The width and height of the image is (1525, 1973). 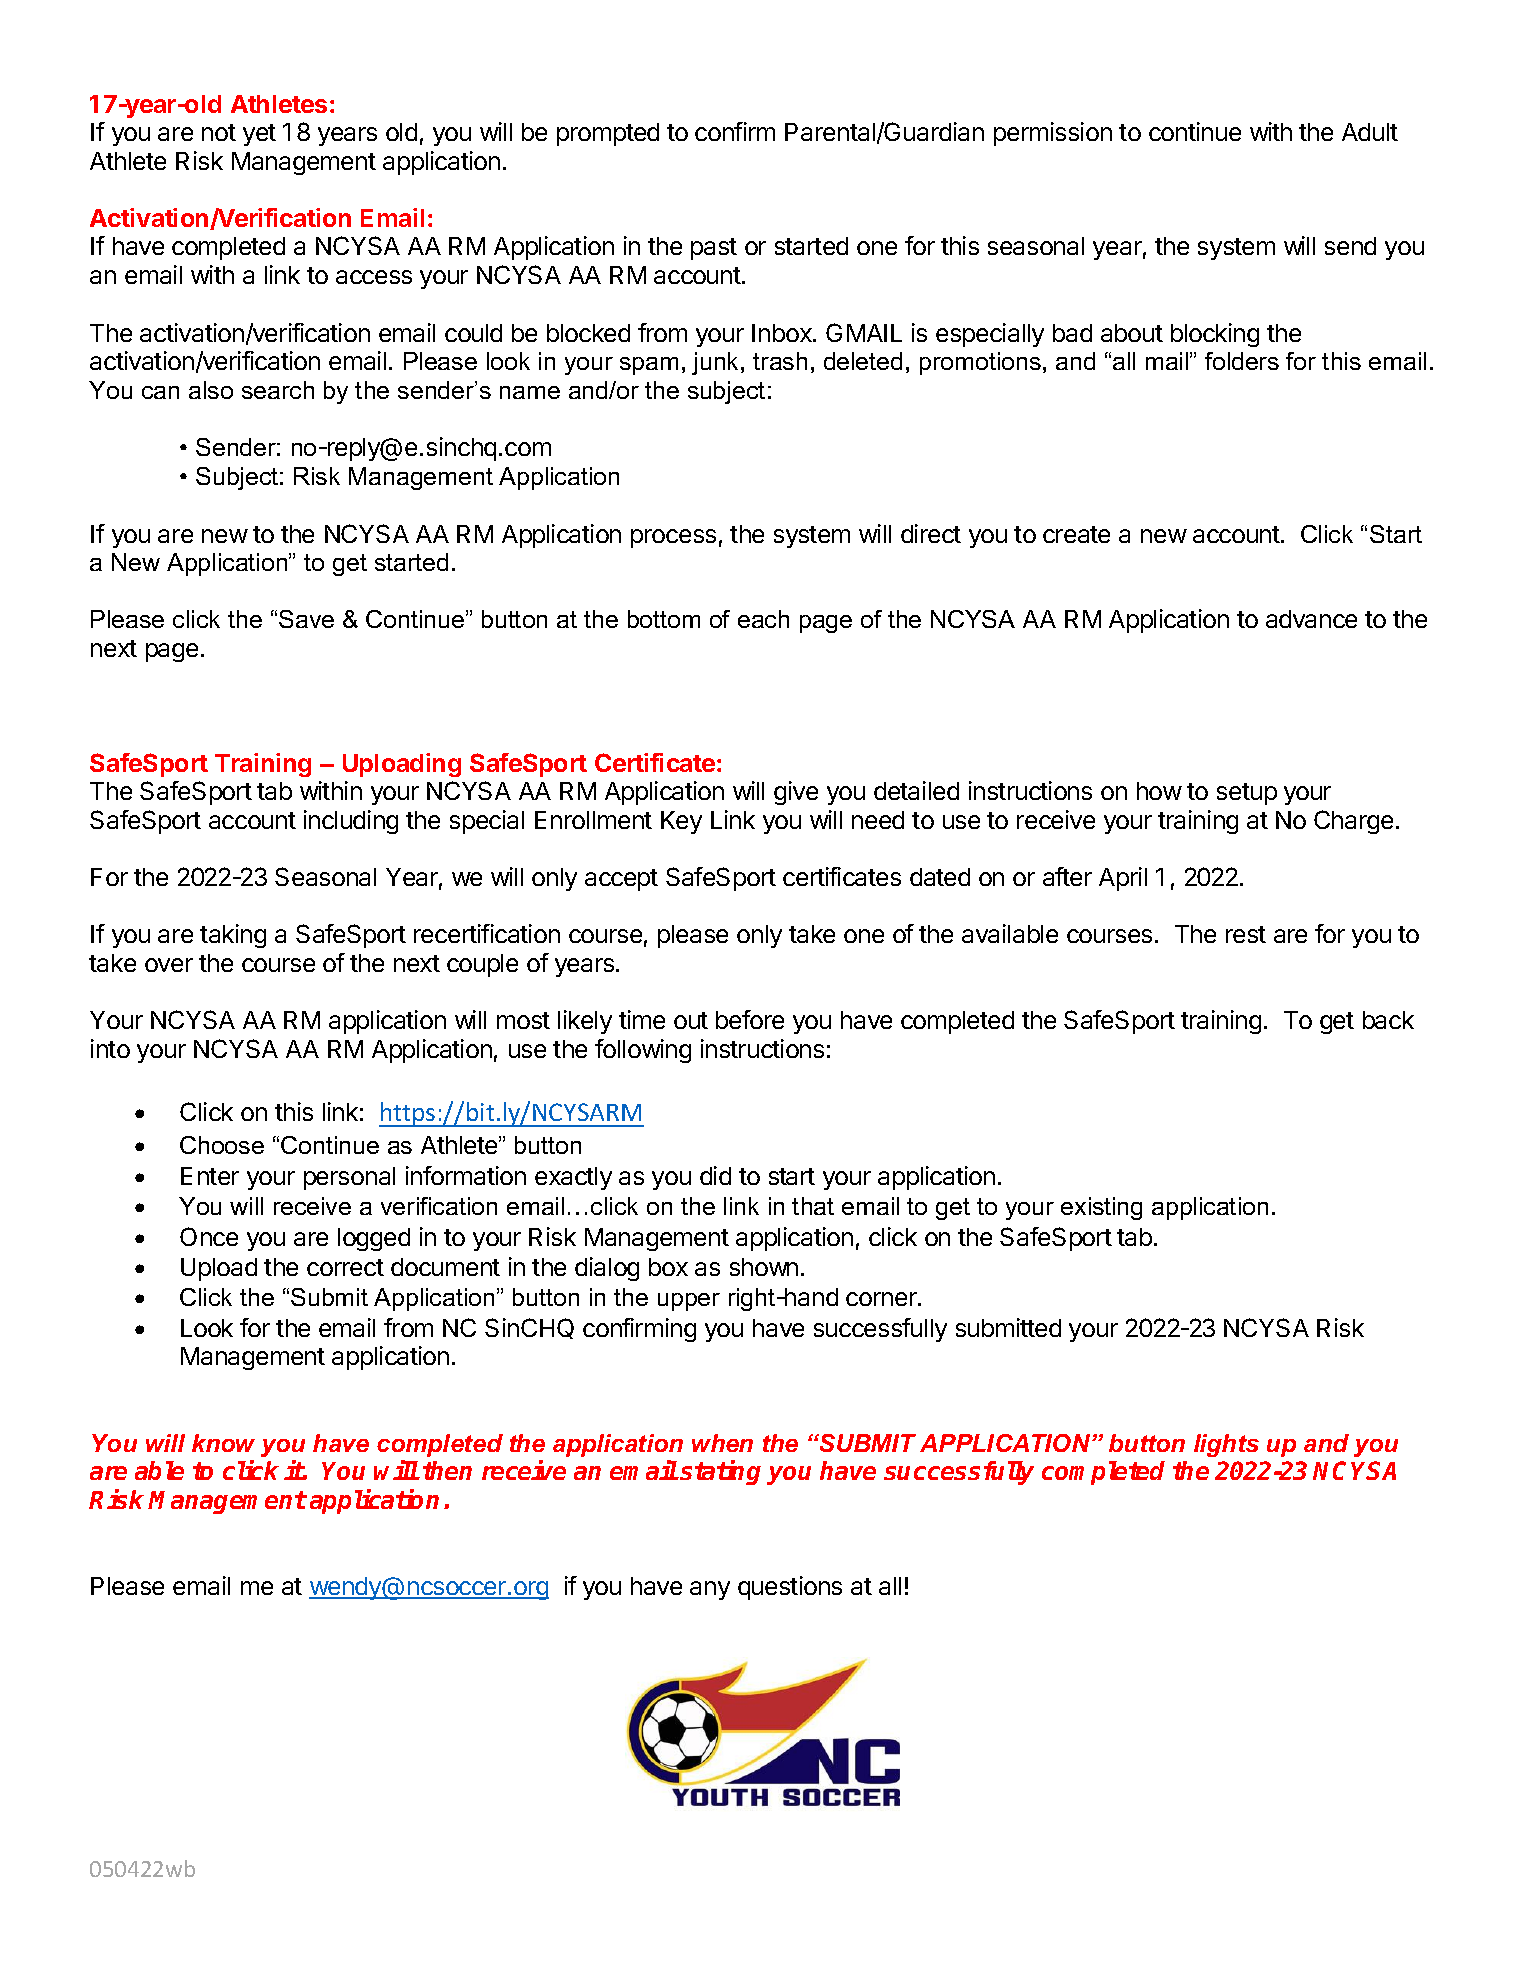 I want to click on including, so click(x=351, y=822).
